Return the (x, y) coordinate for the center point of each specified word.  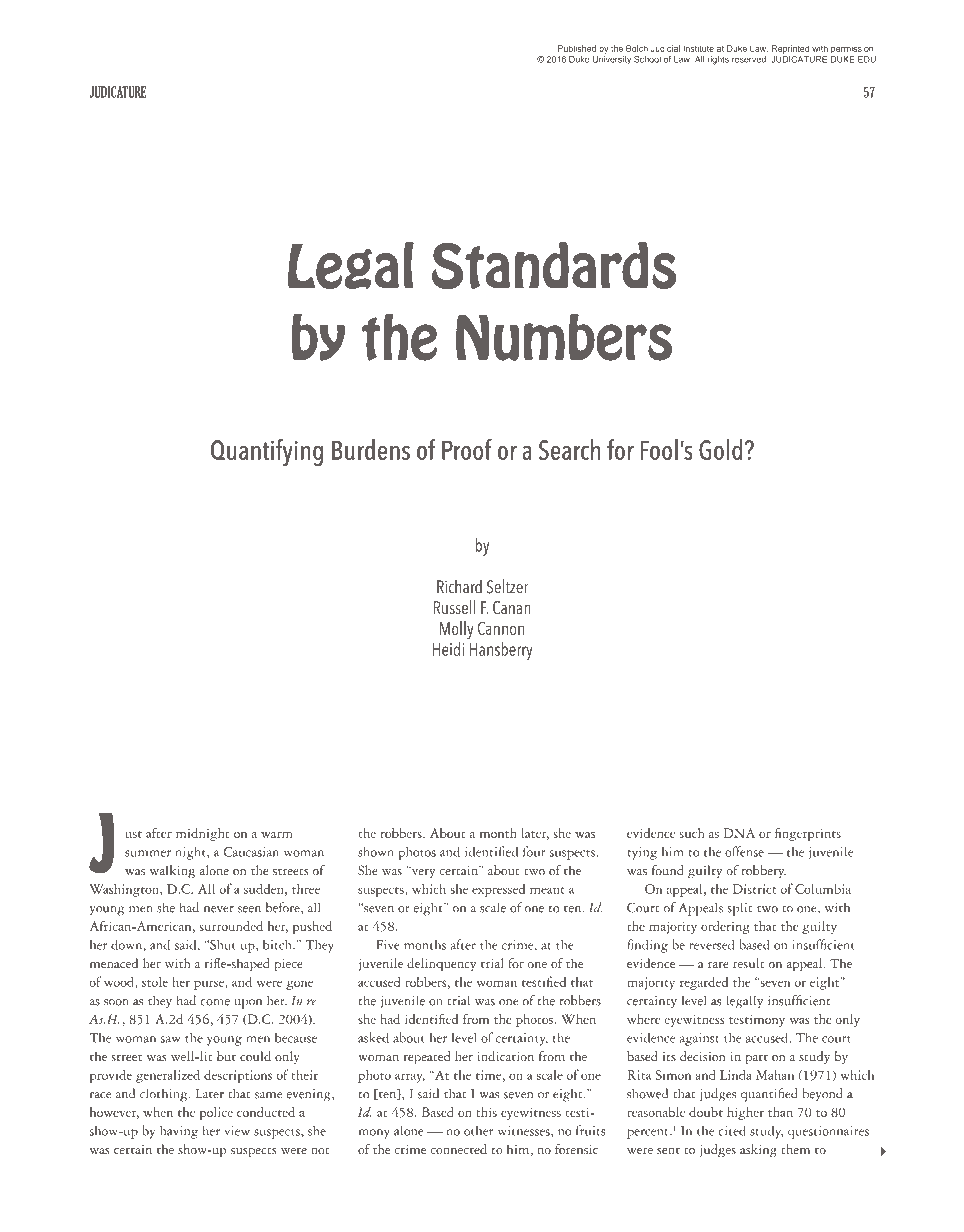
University (612, 60)
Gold (720, 449)
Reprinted (790, 49)
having (179, 1132)
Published (577, 48)
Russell (455, 607)
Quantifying (267, 452)
